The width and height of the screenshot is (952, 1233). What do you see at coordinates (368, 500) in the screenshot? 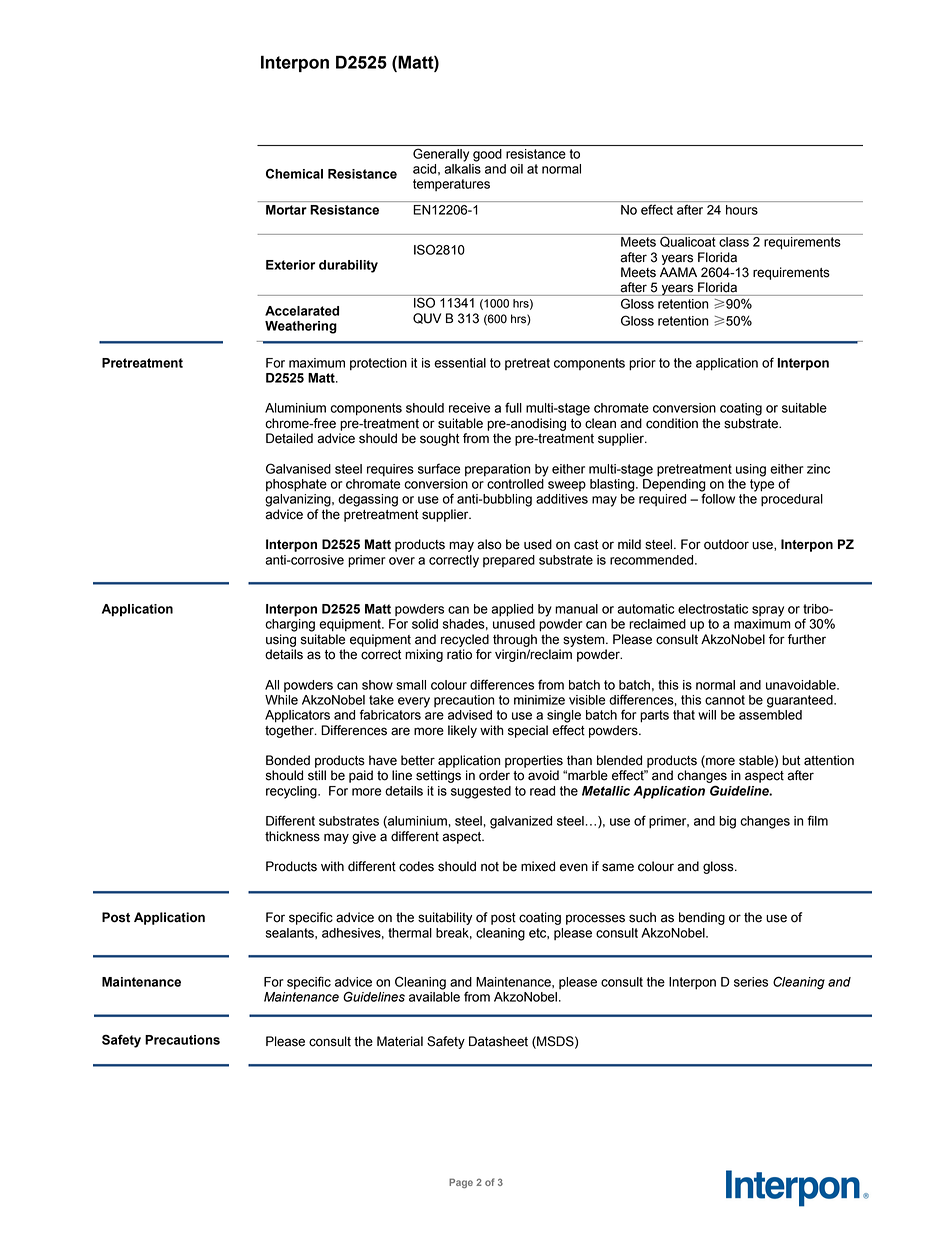
I see `degassing` at bounding box center [368, 500].
